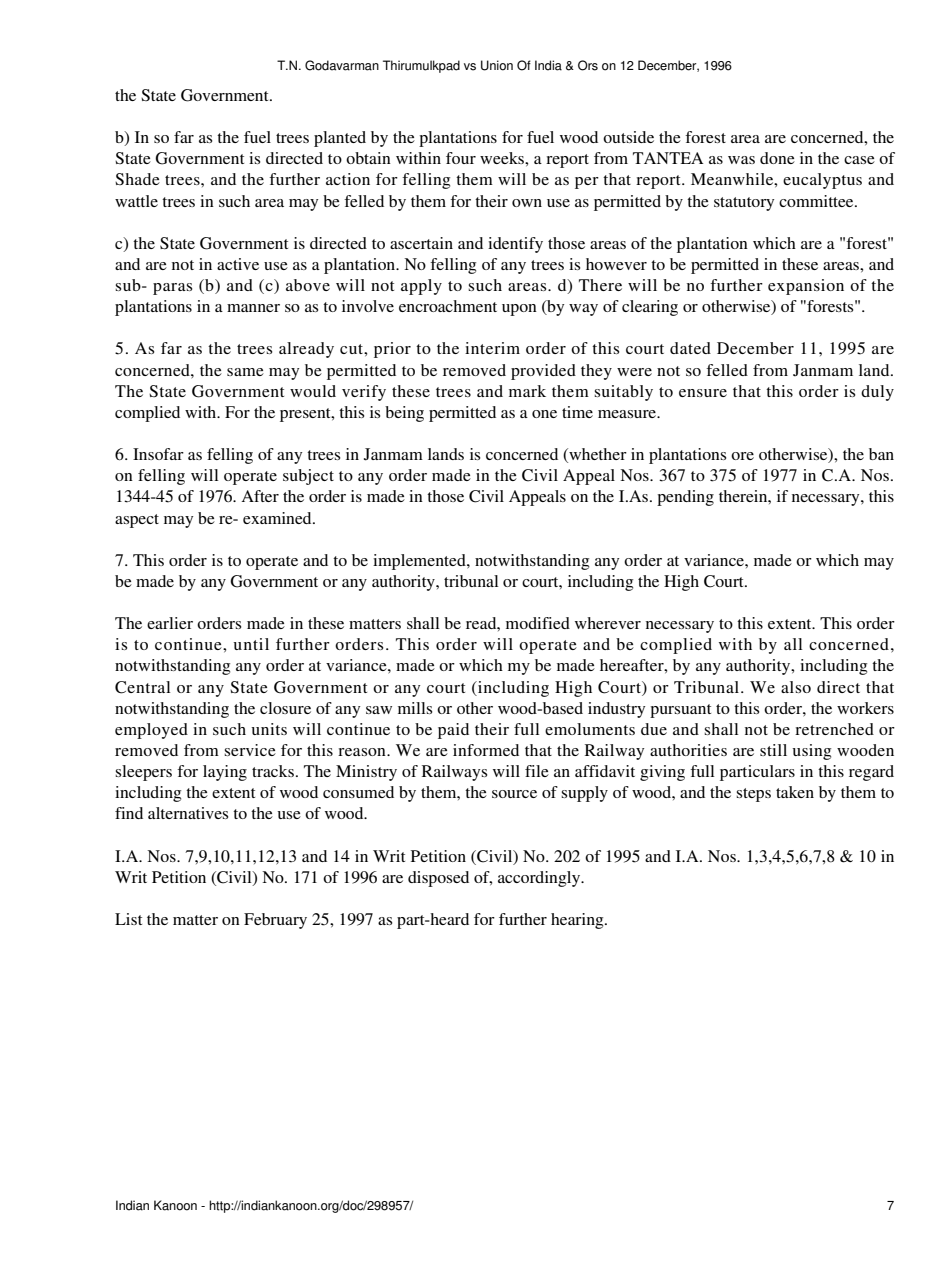 The image size is (952, 1268). What do you see at coordinates (420, 562) in the image?
I see `implemented` at bounding box center [420, 562].
